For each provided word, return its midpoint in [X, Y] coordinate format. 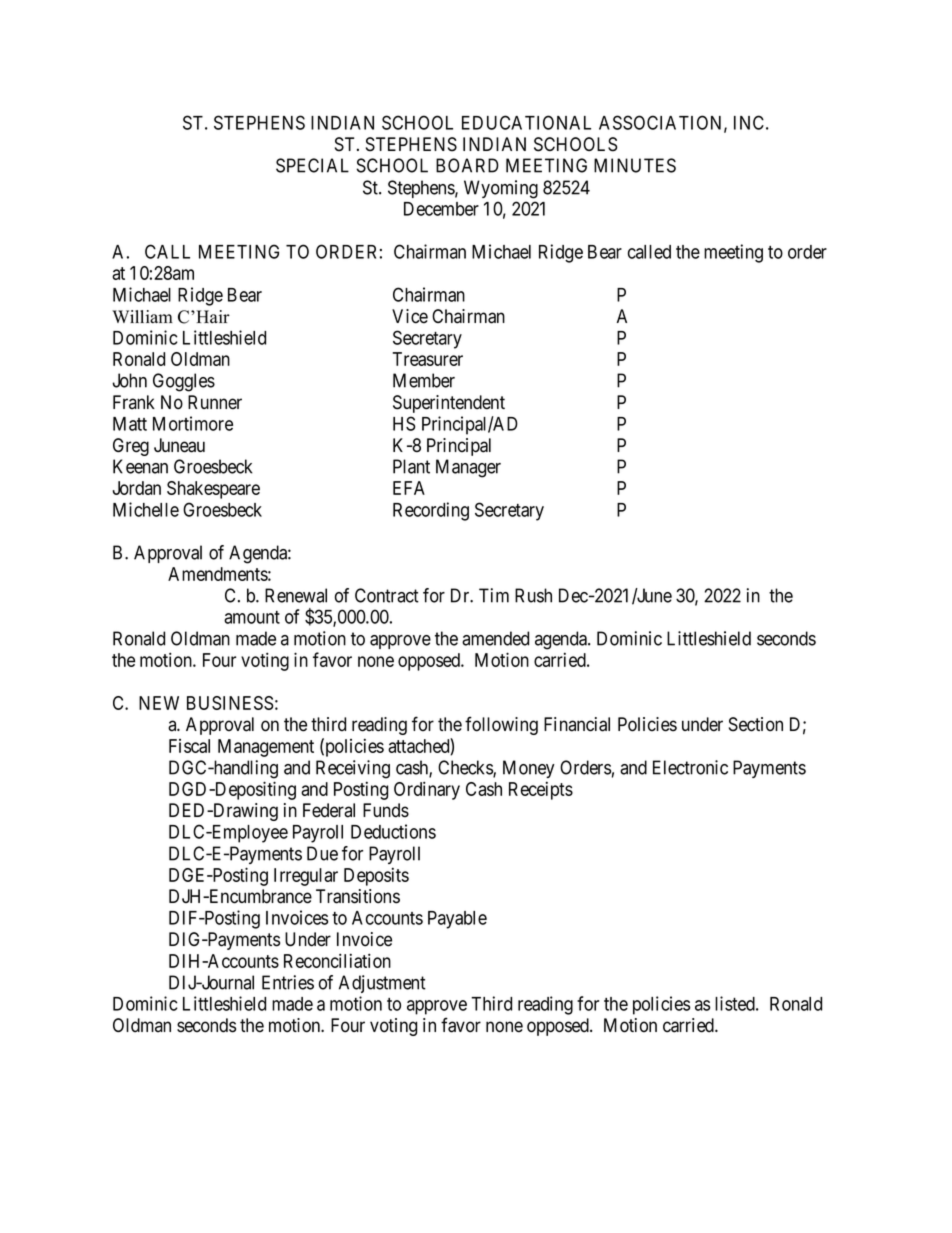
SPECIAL [312, 165]
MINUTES [635, 165]
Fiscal [189, 746]
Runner [215, 402]
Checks [466, 768]
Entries [288, 982]
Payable [457, 920]
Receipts [541, 790]
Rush [533, 595]
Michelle [146, 509]
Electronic [690, 767]
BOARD [467, 165]
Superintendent [449, 404]
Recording [431, 511]
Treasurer [427, 359]
